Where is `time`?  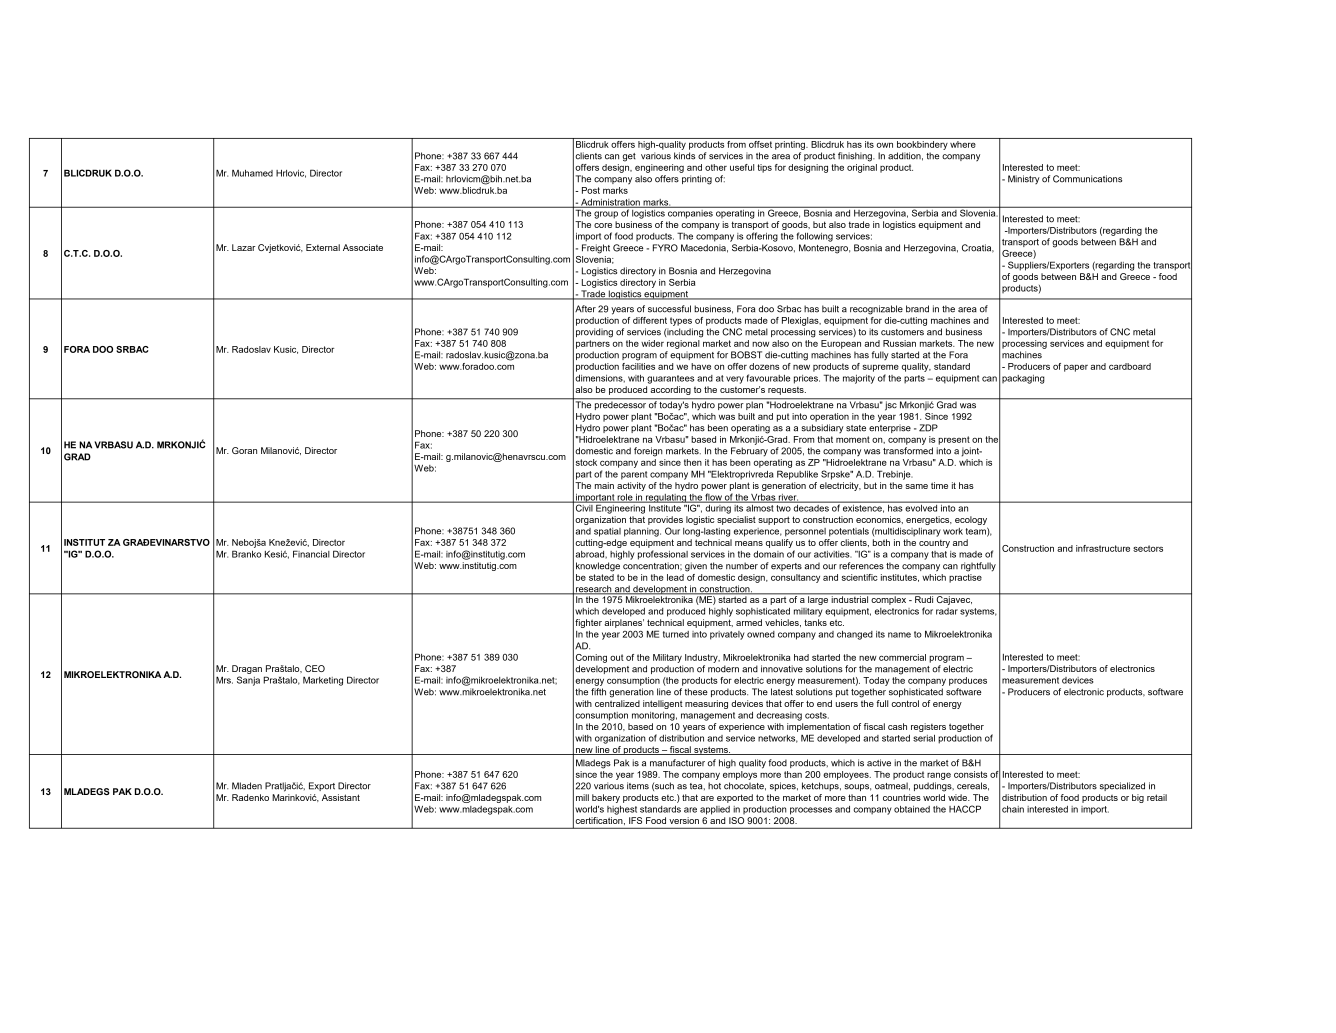
time is located at coordinates (939, 485).
